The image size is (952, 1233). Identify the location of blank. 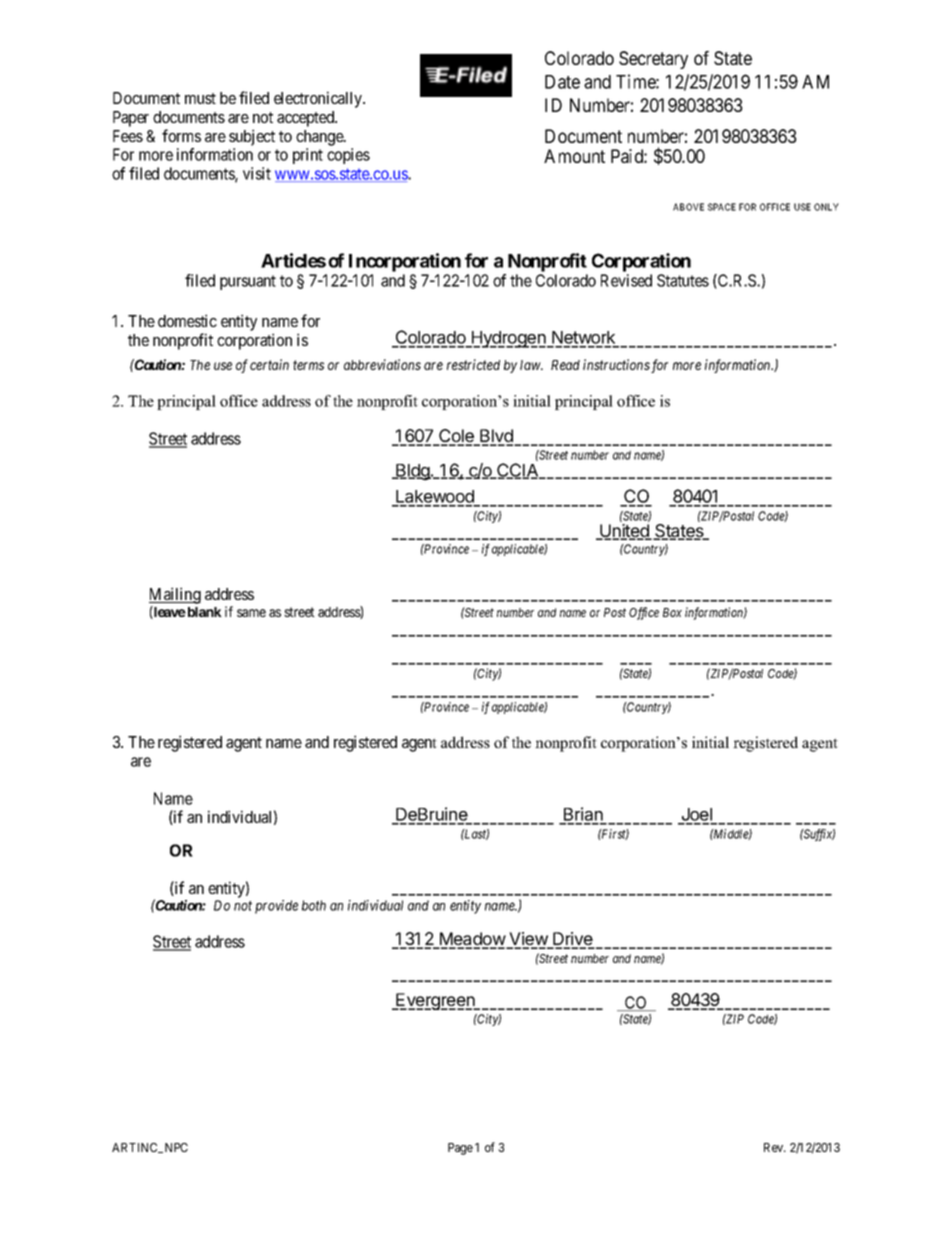
(203, 612).
